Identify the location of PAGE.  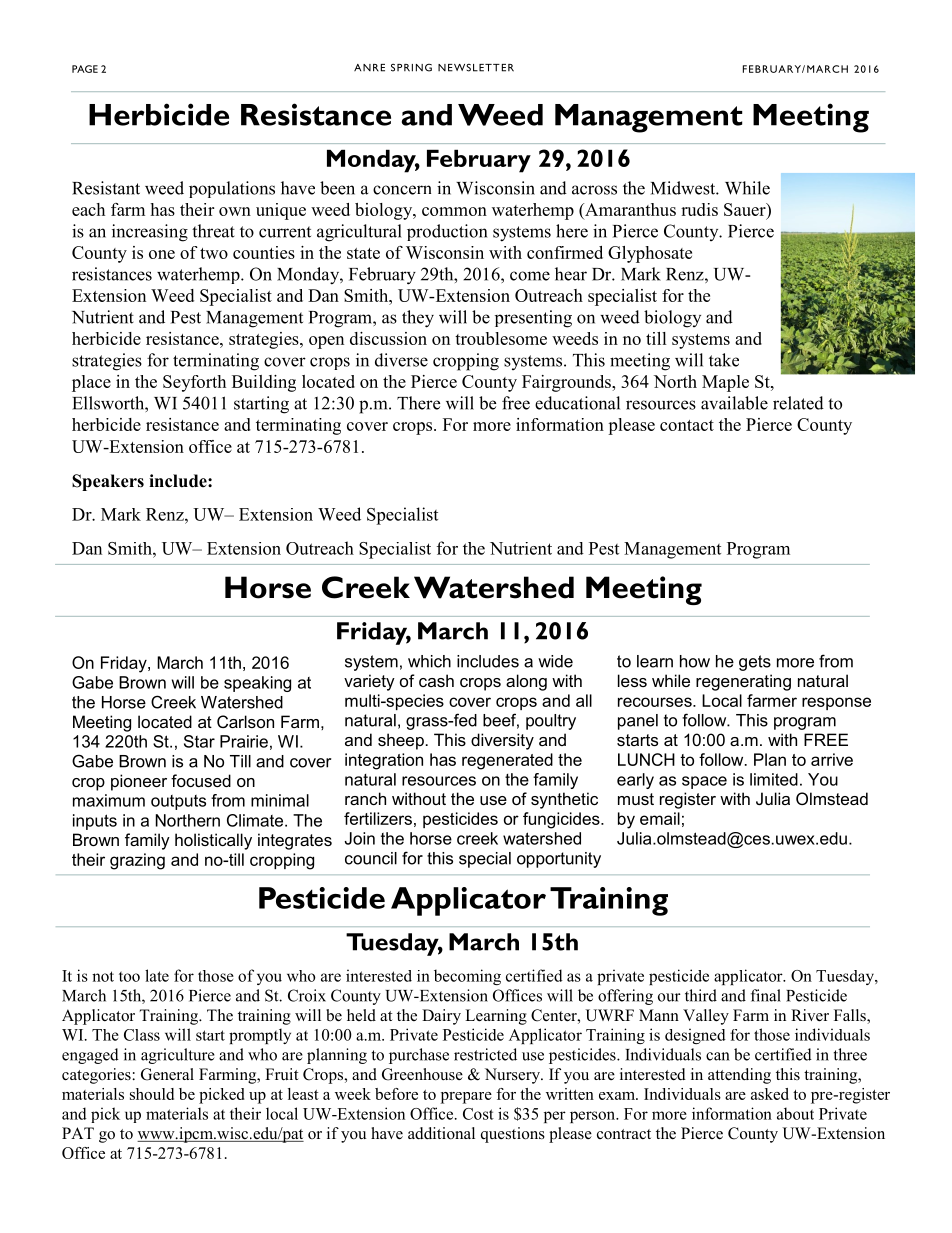
(85, 69).
